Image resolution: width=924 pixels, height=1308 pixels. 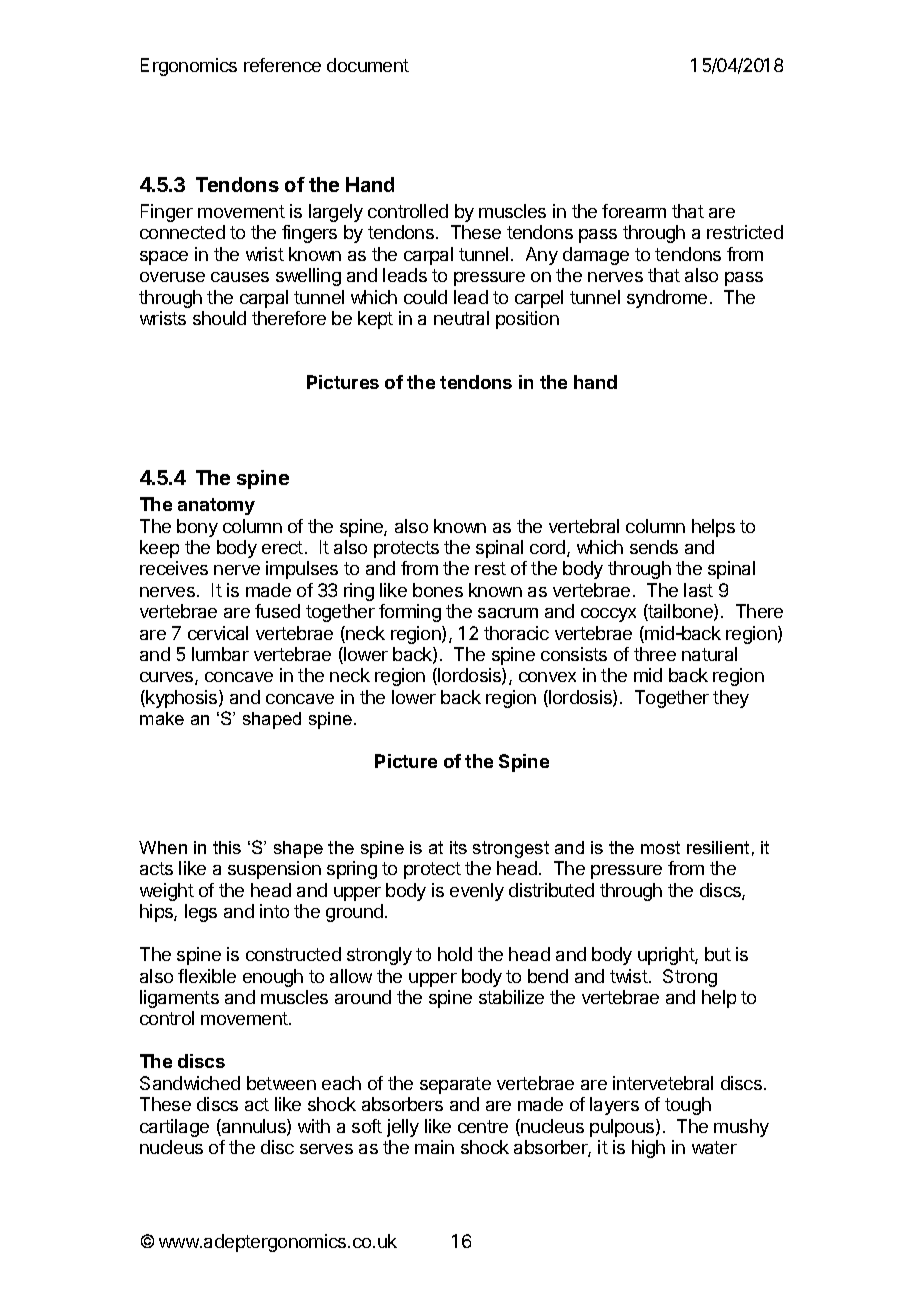 What do you see at coordinates (634, 211) in the image?
I see `forearm` at bounding box center [634, 211].
